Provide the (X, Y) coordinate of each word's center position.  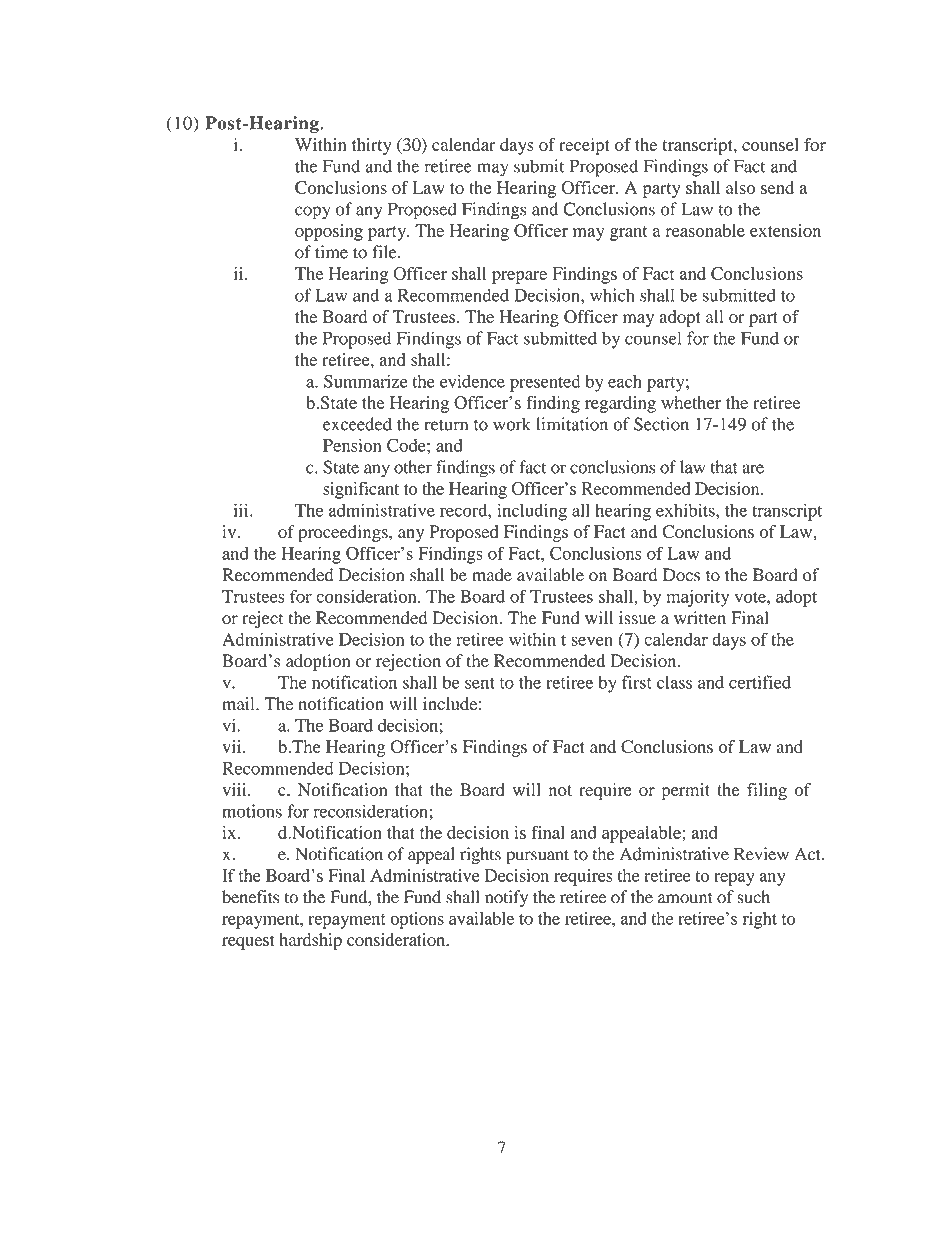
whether (691, 402)
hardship (310, 941)
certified (760, 682)
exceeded (357, 424)
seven (592, 641)
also (740, 187)
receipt (584, 146)
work (512, 424)
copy (313, 213)
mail (239, 703)
